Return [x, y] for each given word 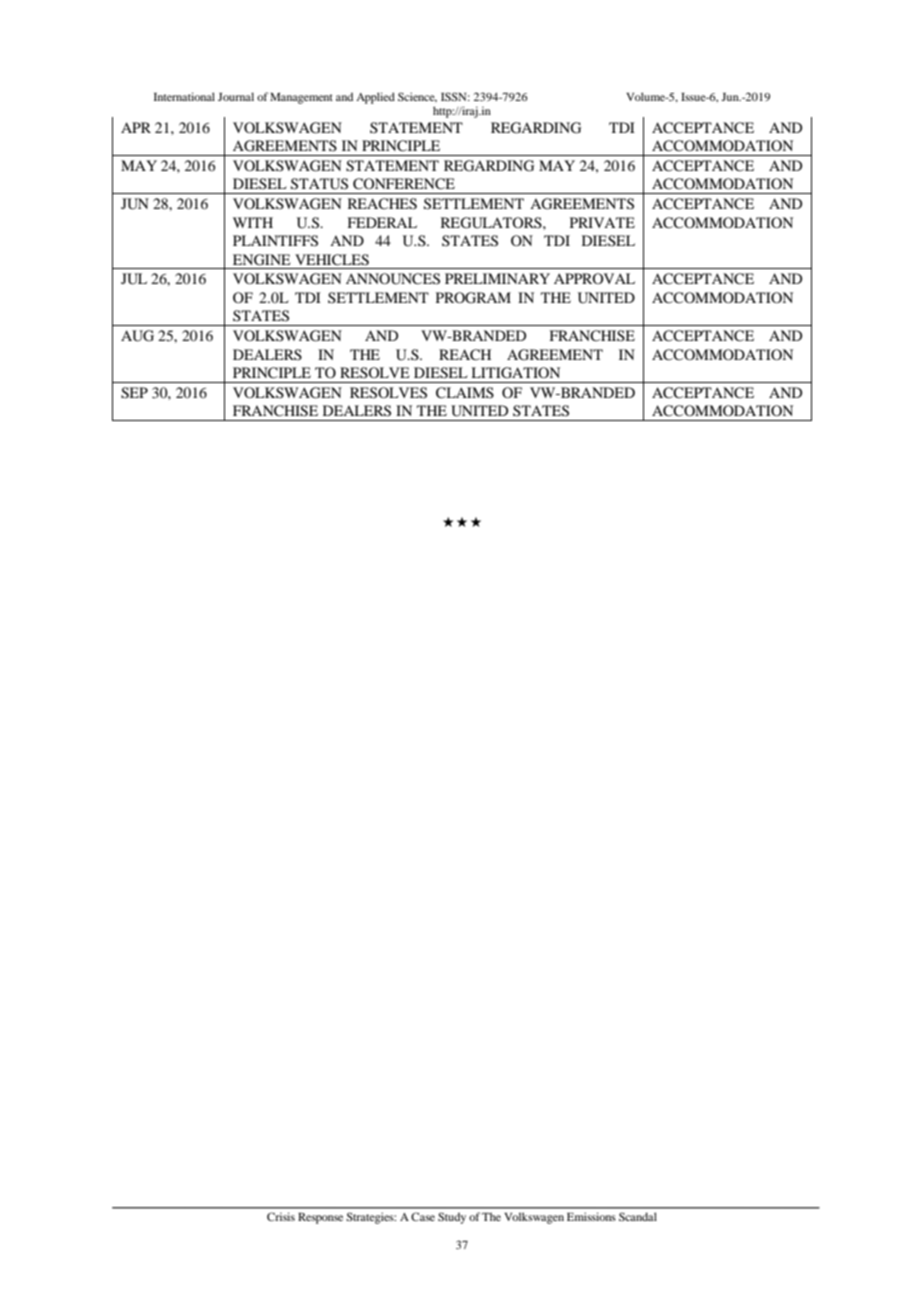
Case [423, 1216]
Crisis [281, 1216]
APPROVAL [594, 278]
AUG [137, 336]
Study [452, 1218]
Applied [375, 98]
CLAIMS [465, 393]
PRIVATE [602, 222]
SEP [134, 393]
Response [320, 1218]
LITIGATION [515, 373]
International [184, 96]
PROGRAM [473, 298]
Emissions [591, 1216]
